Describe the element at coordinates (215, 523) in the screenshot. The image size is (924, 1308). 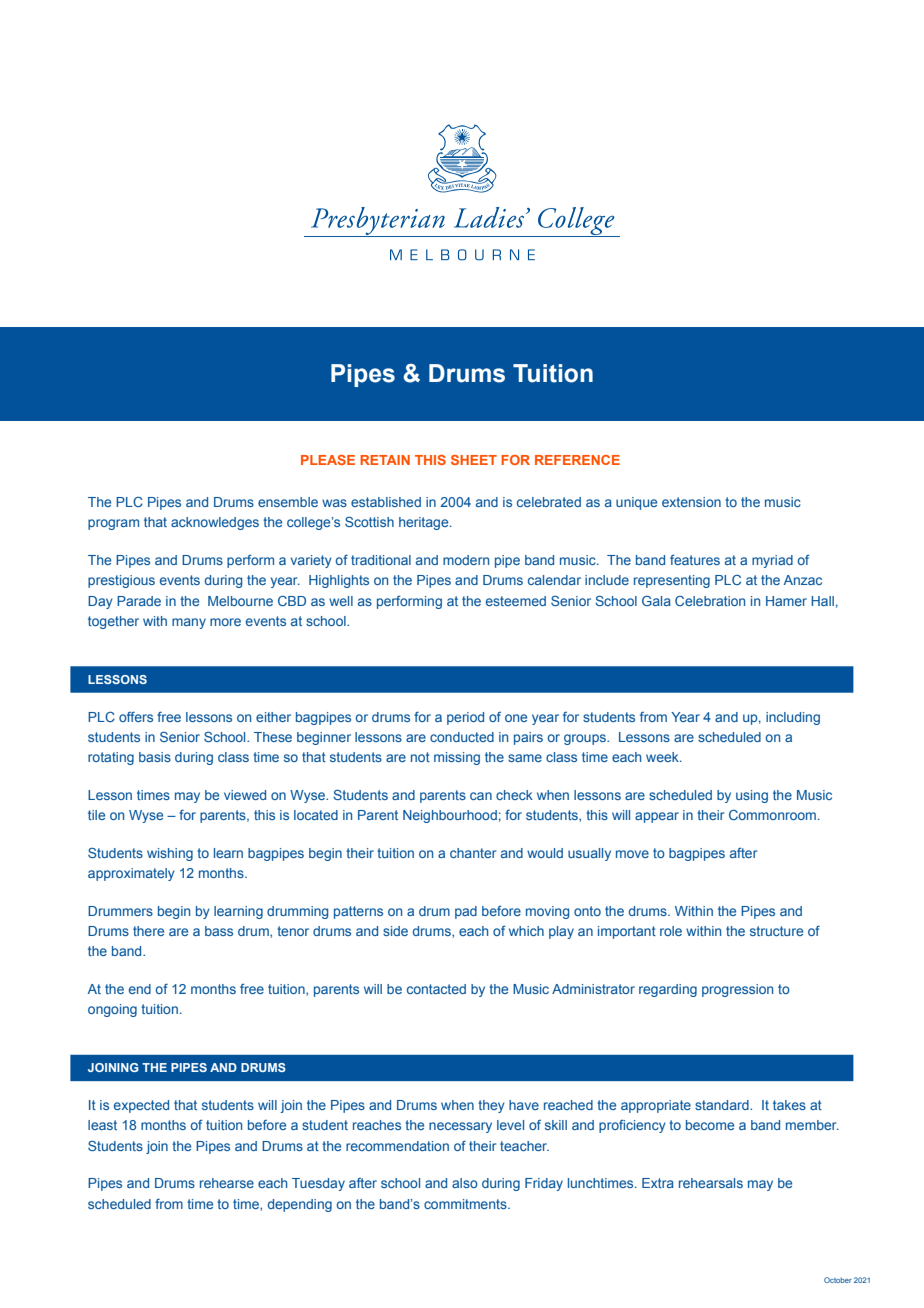
I see `acknowledges` at that location.
